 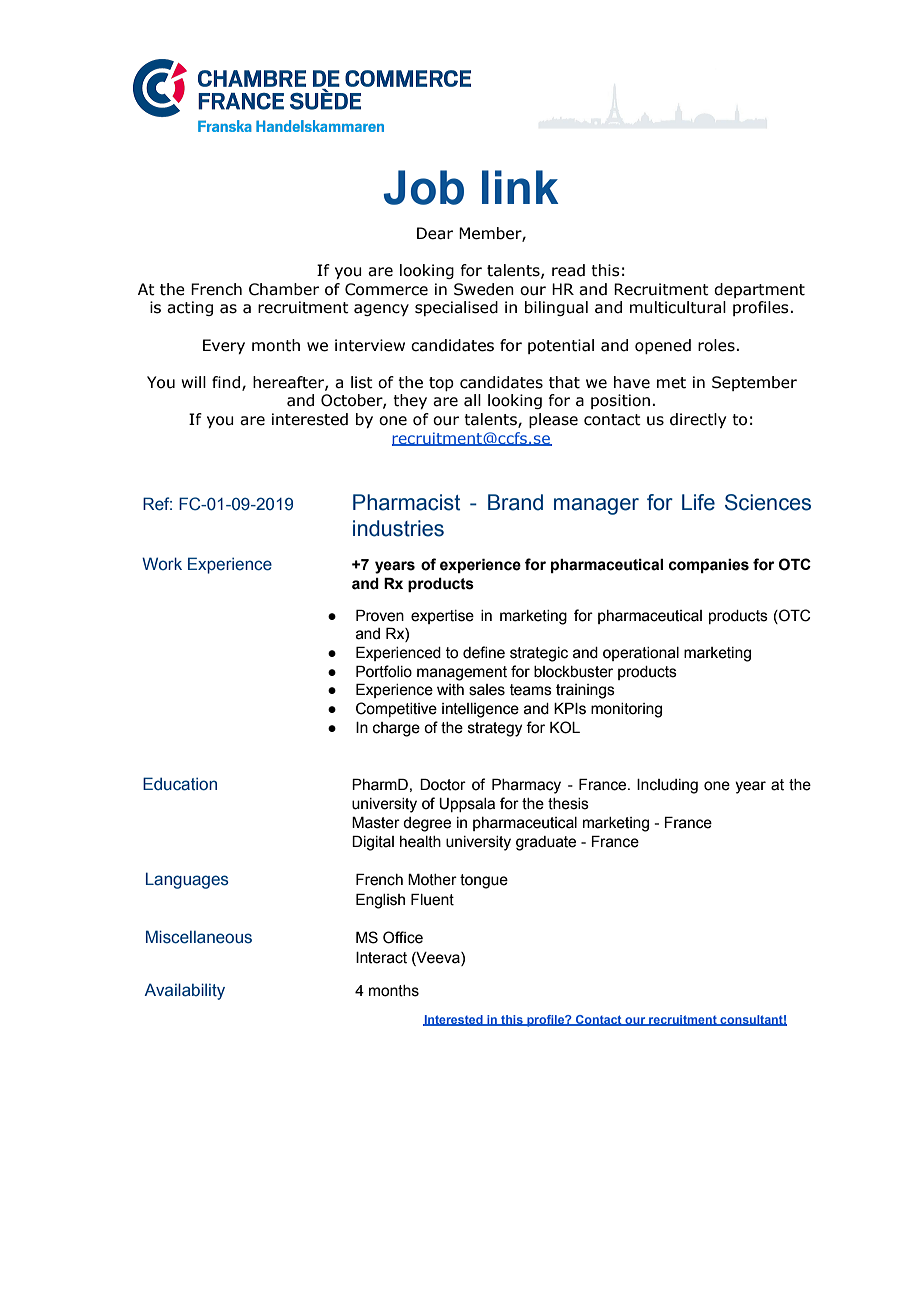 What do you see at coordinates (284, 289) in the screenshot?
I see `Chamber` at bounding box center [284, 289].
